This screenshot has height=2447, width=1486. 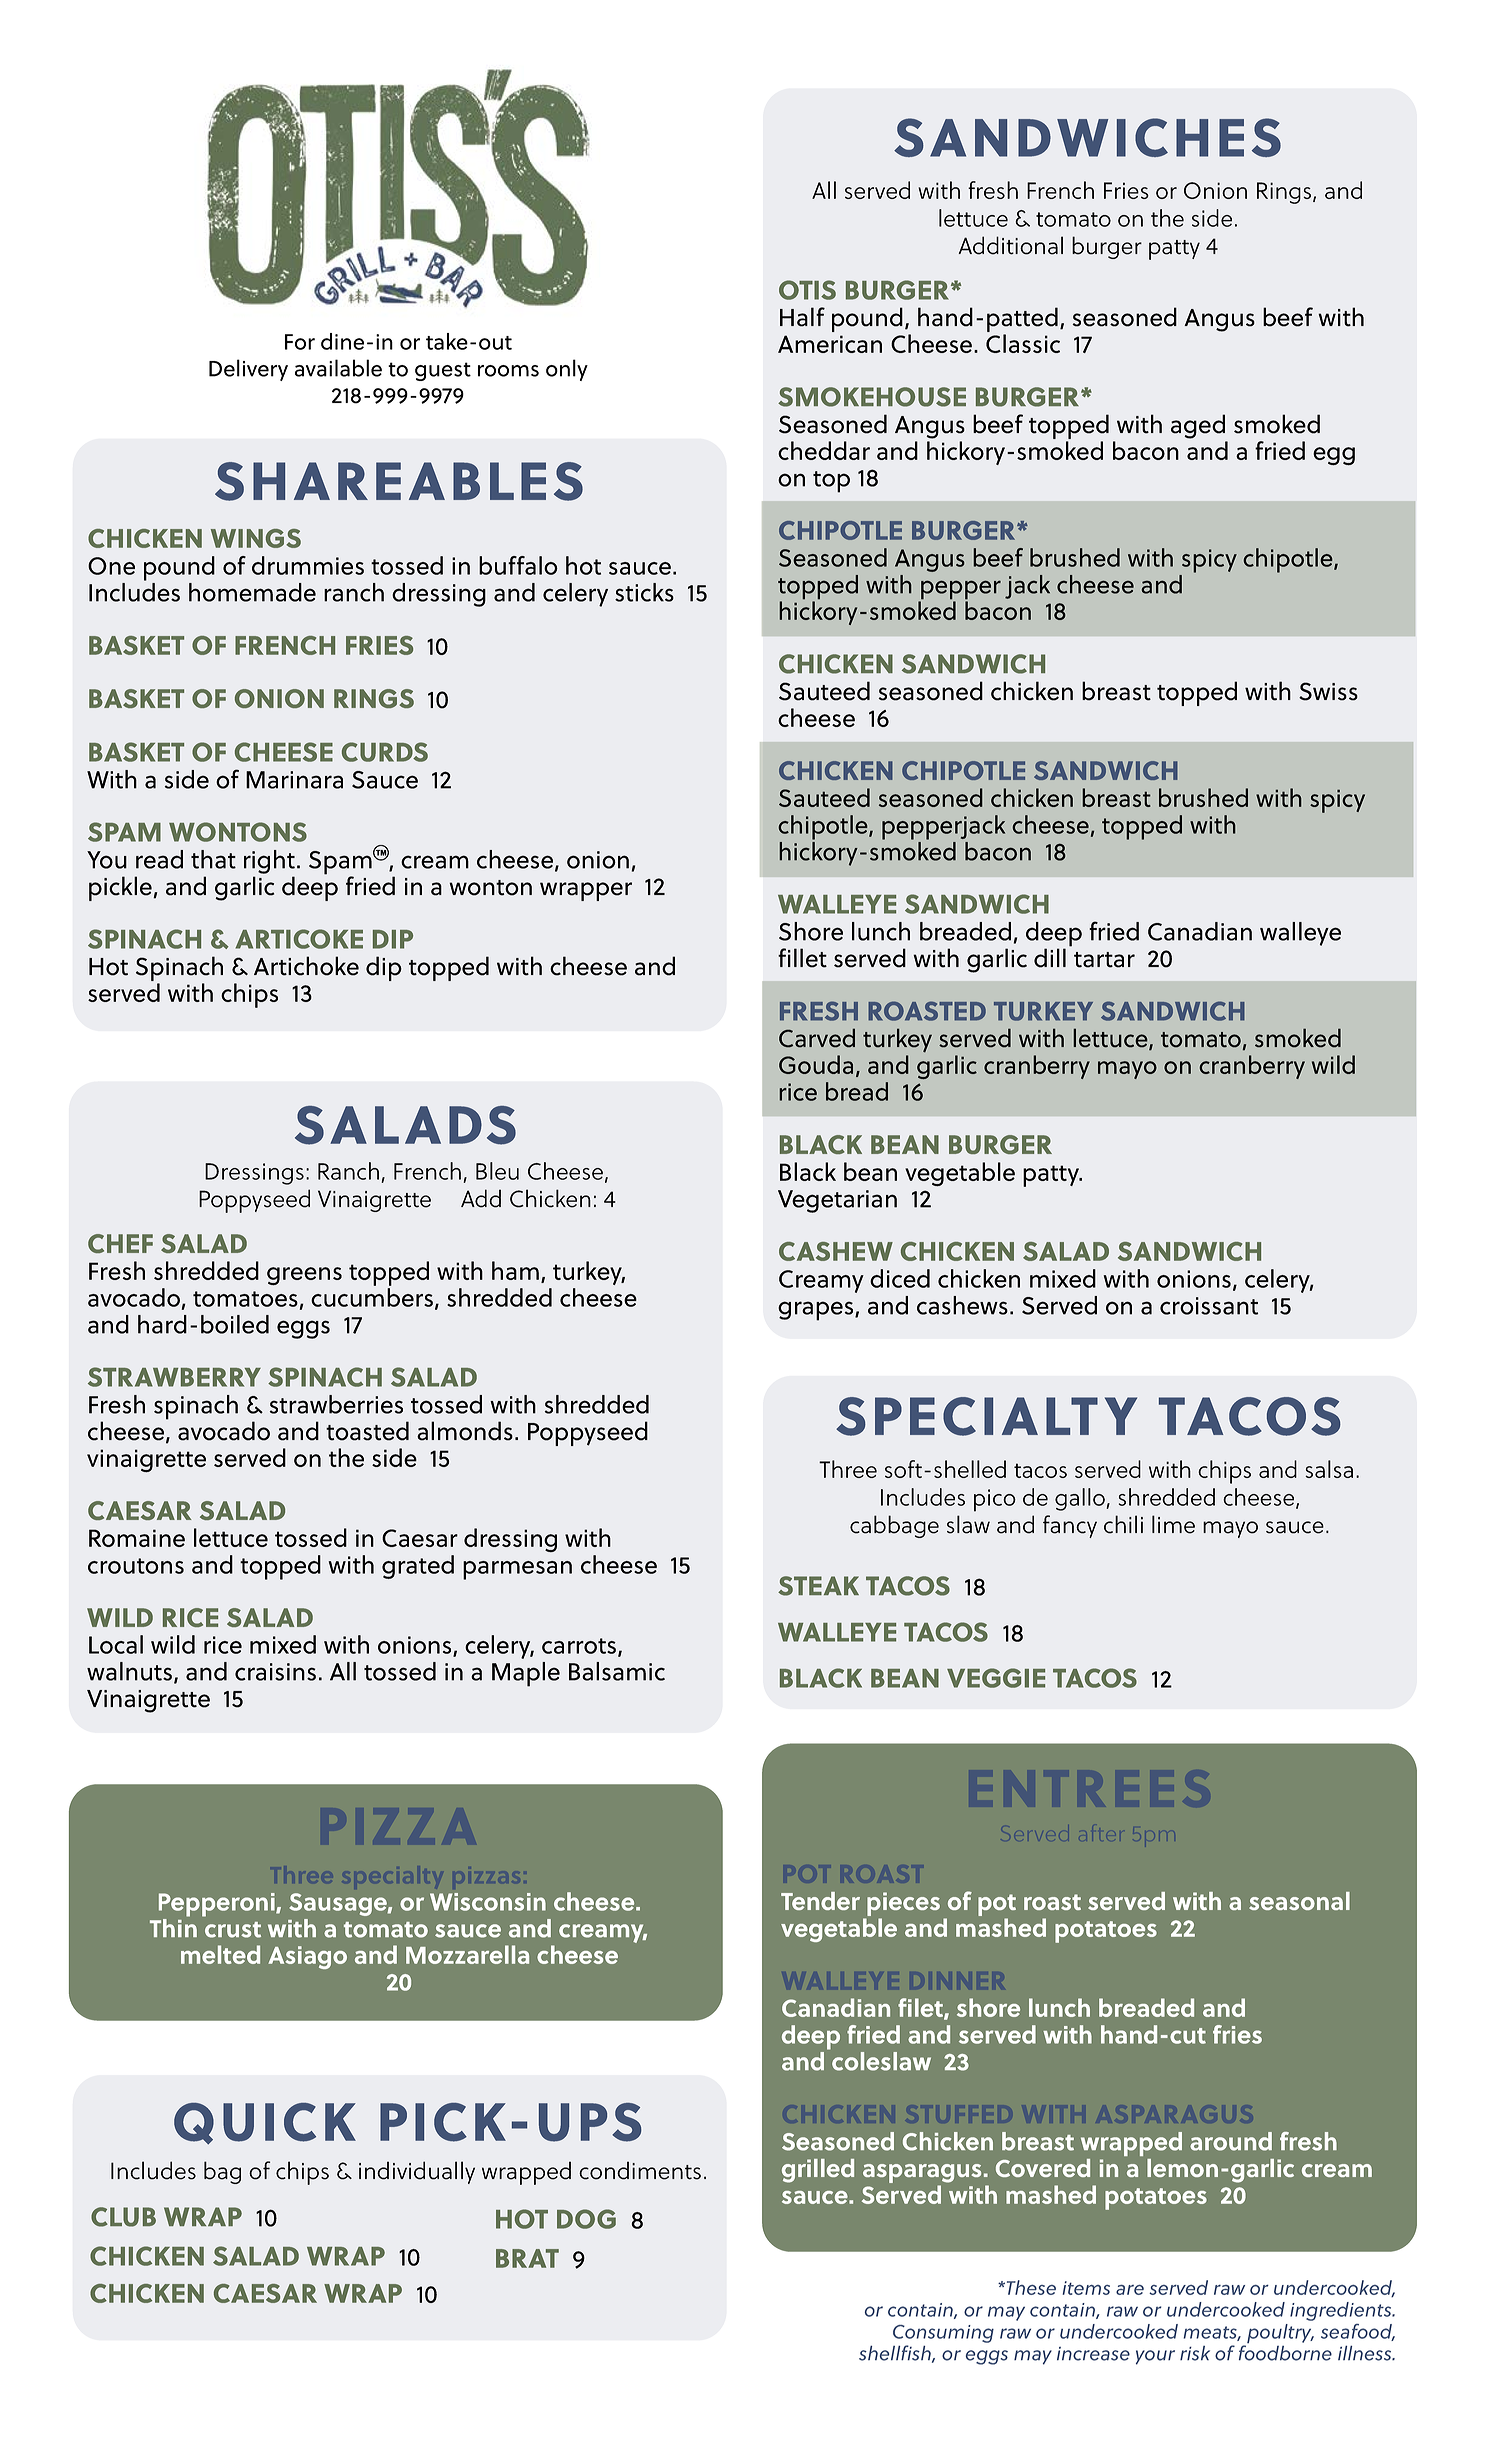 I want to click on CLUB, so click(x=123, y=2217).
